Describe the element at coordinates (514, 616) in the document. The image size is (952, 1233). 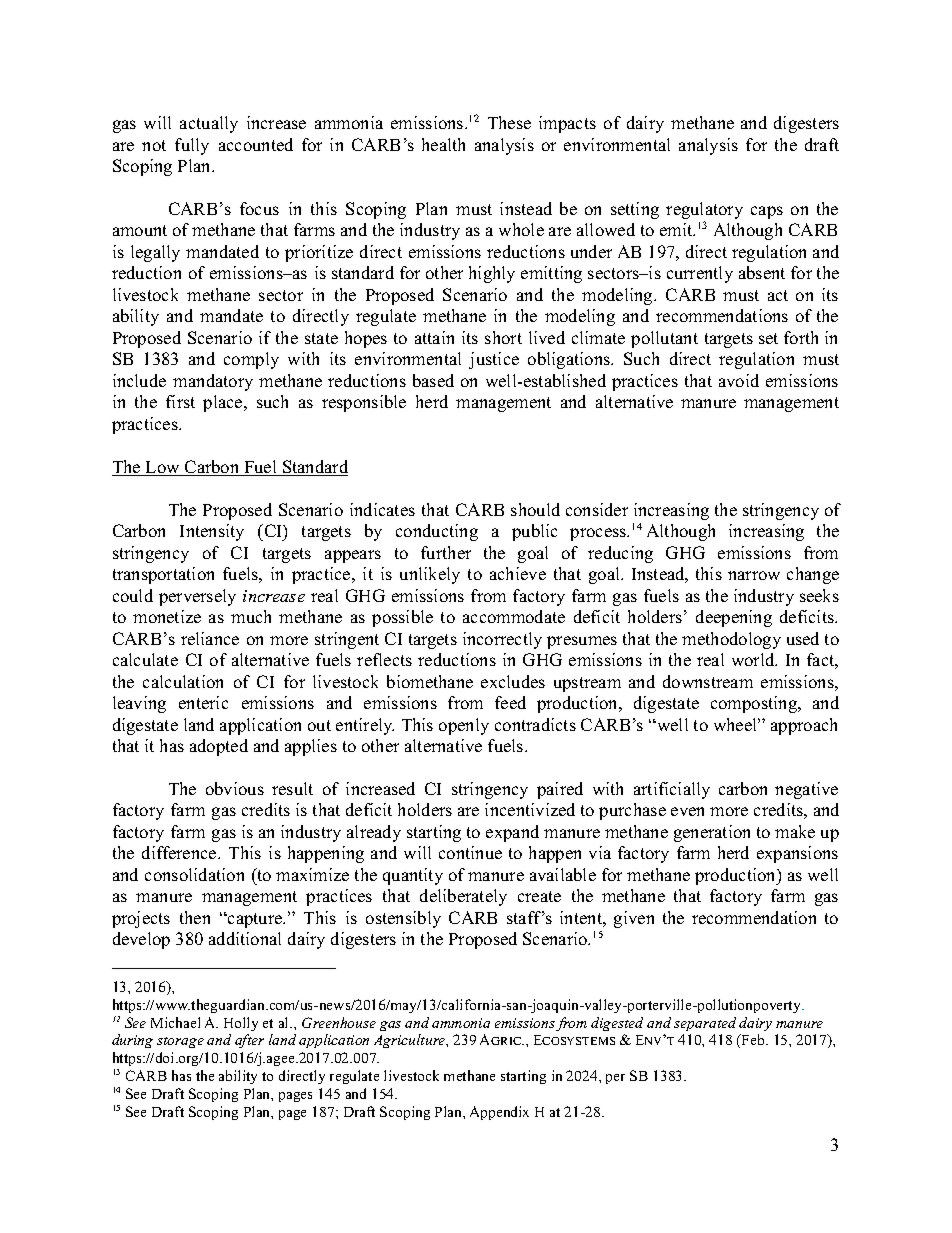
I see `accommodate` at that location.
